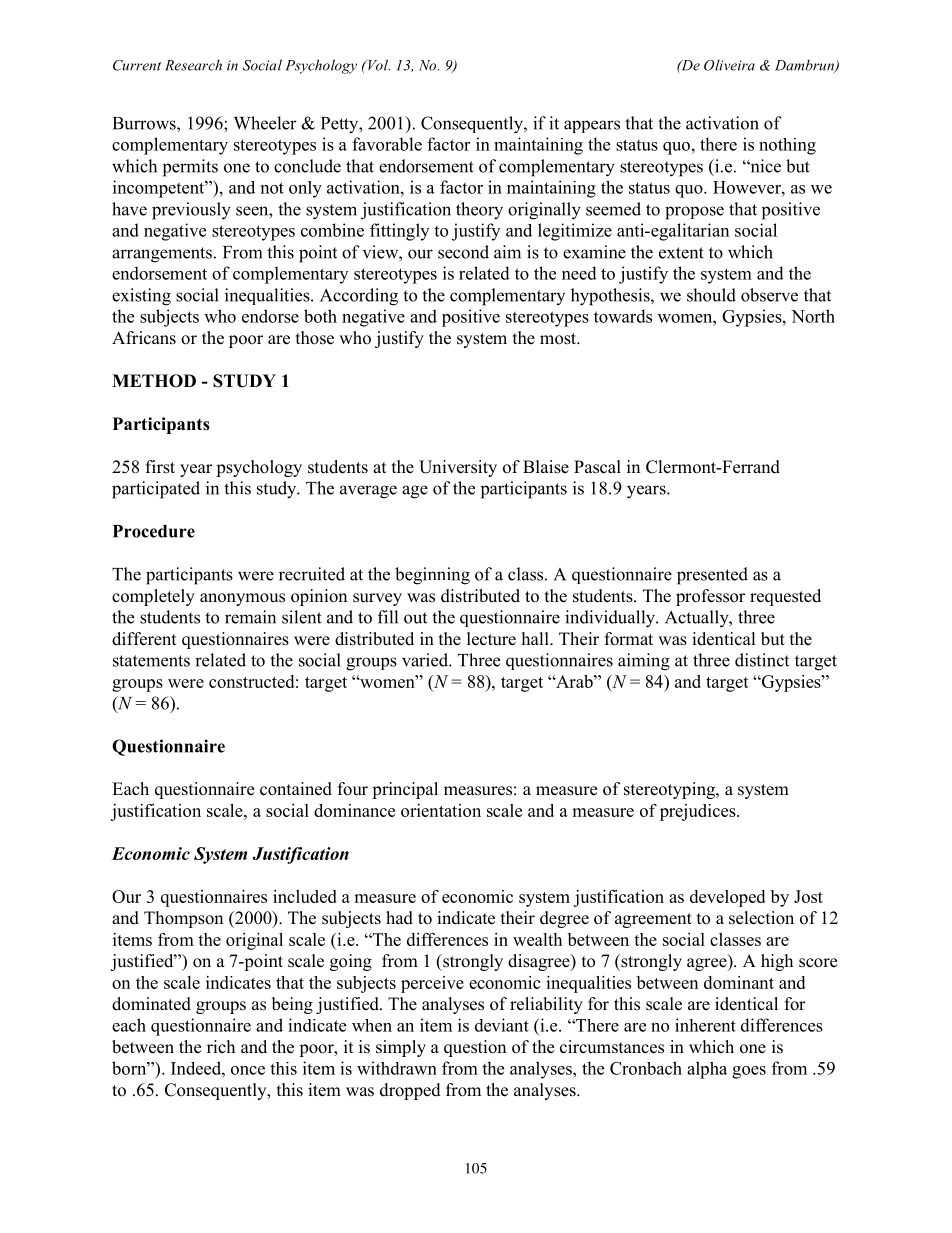 The image size is (952, 1233). What do you see at coordinates (502, 1025) in the screenshot?
I see `deviant` at bounding box center [502, 1025].
